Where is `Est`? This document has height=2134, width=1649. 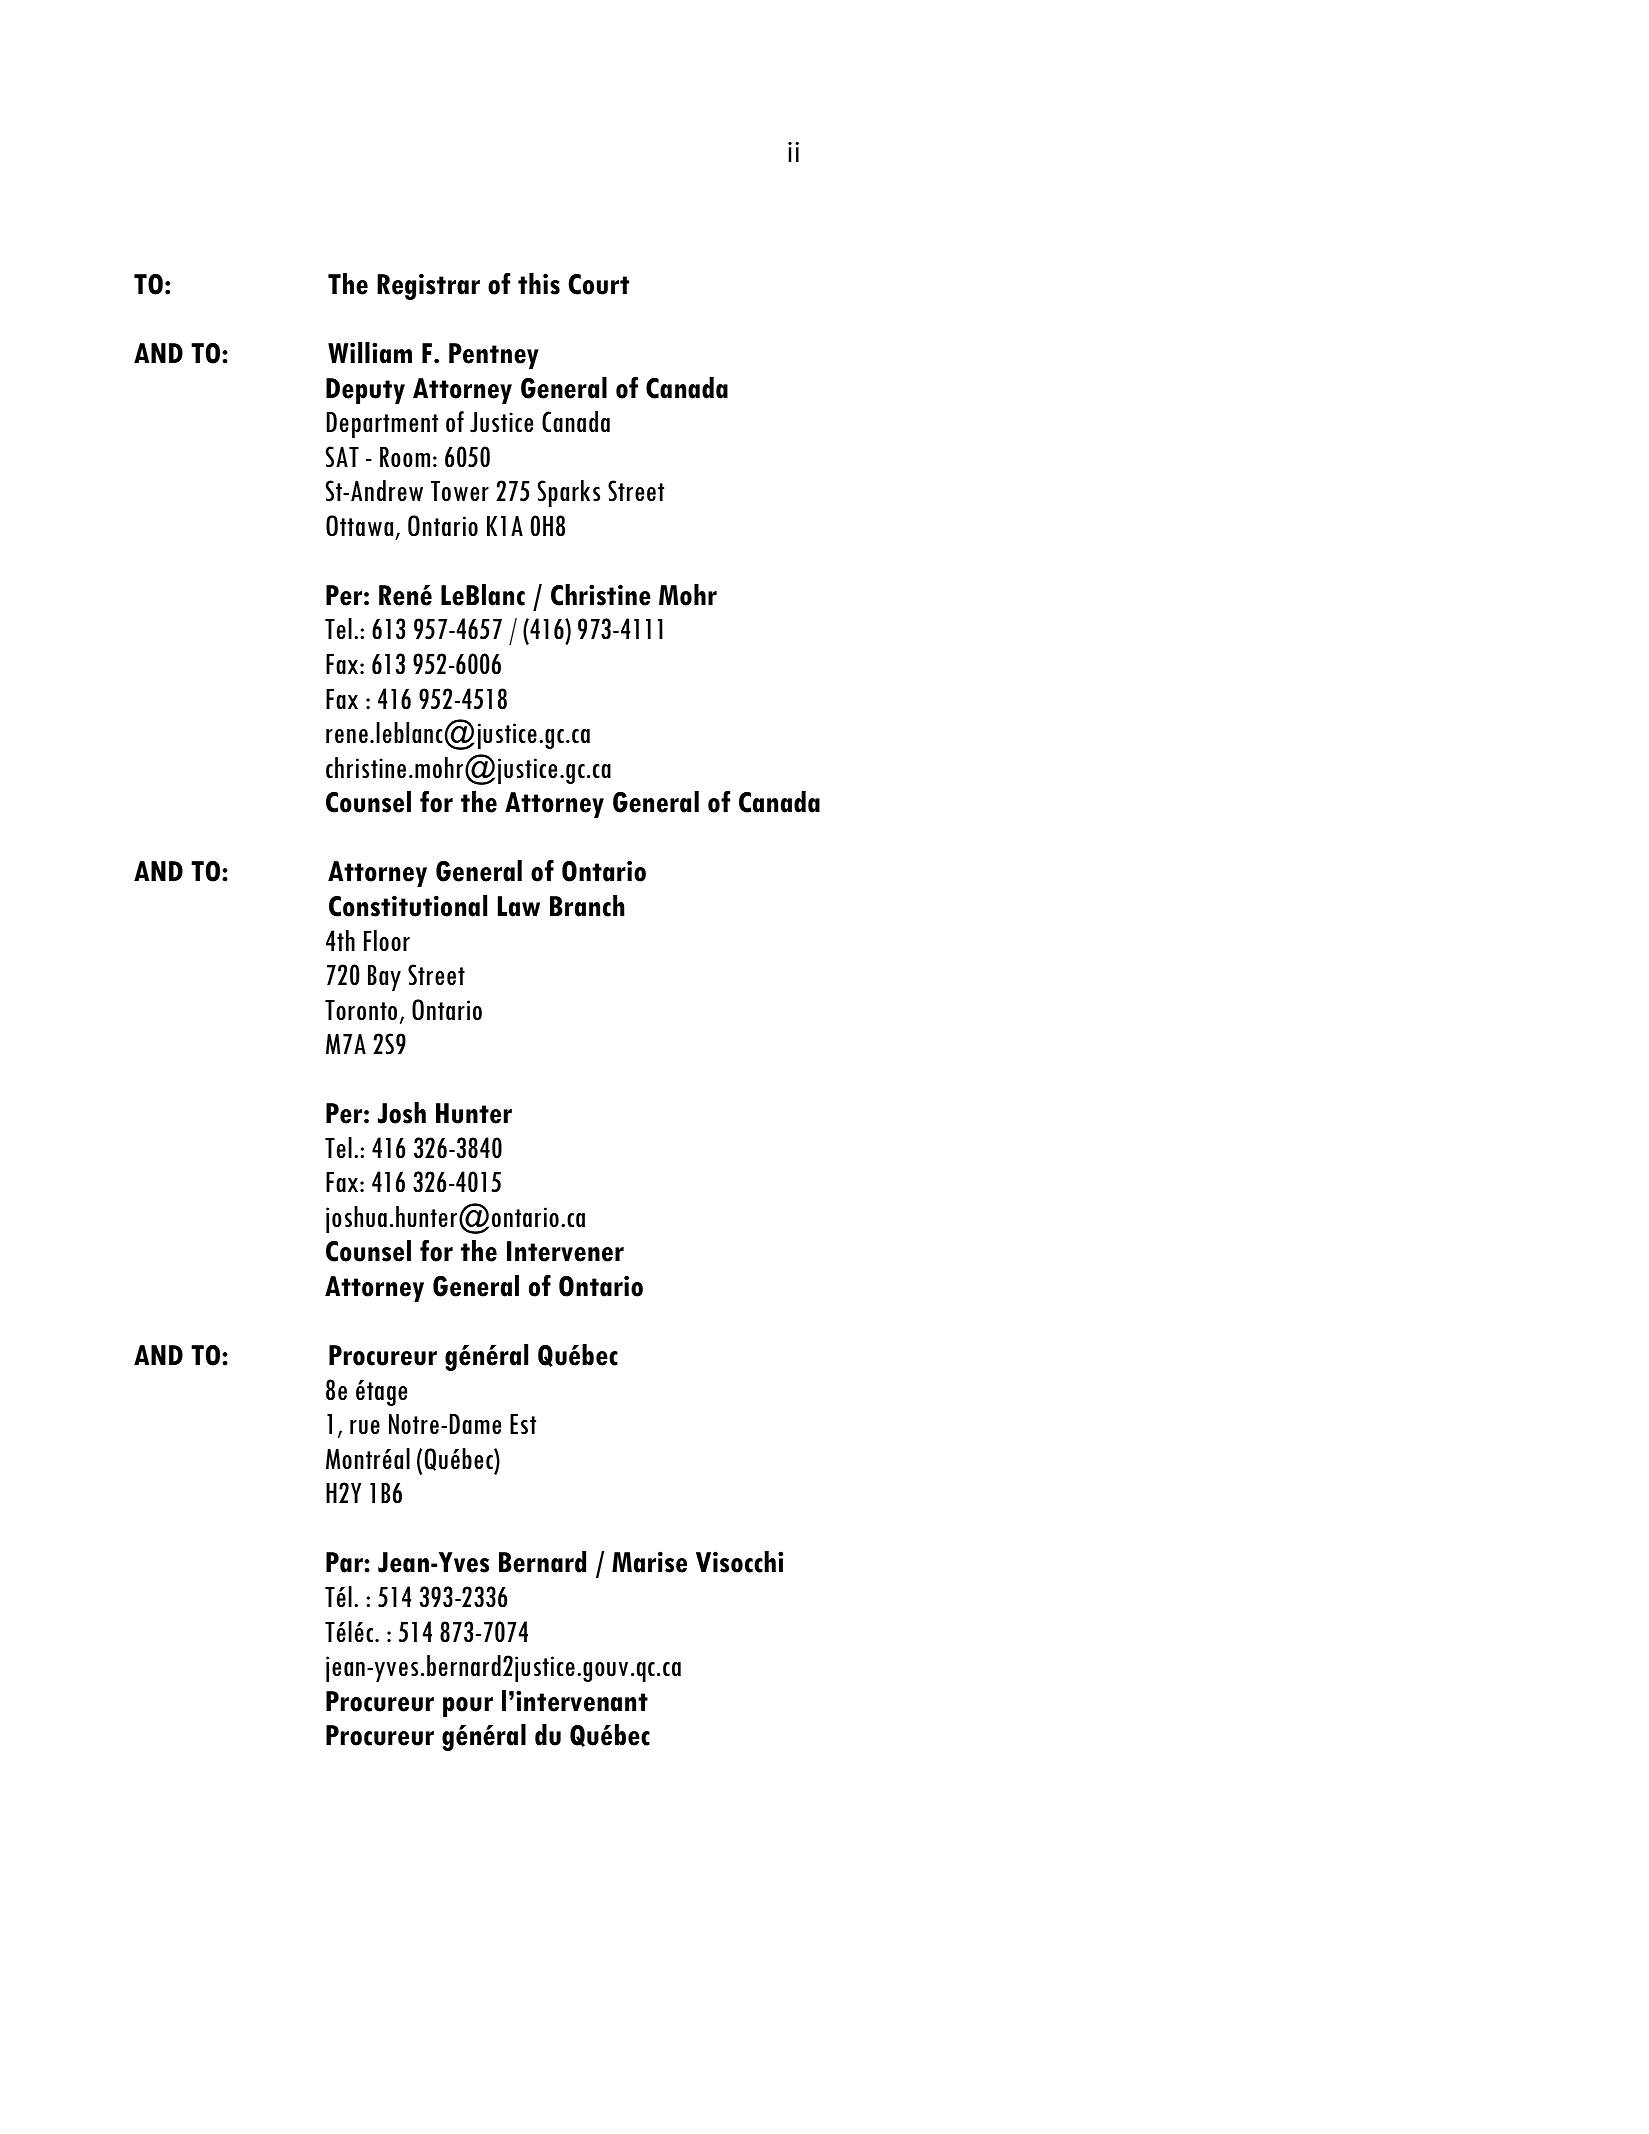
Est is located at coordinates (523, 1424).
